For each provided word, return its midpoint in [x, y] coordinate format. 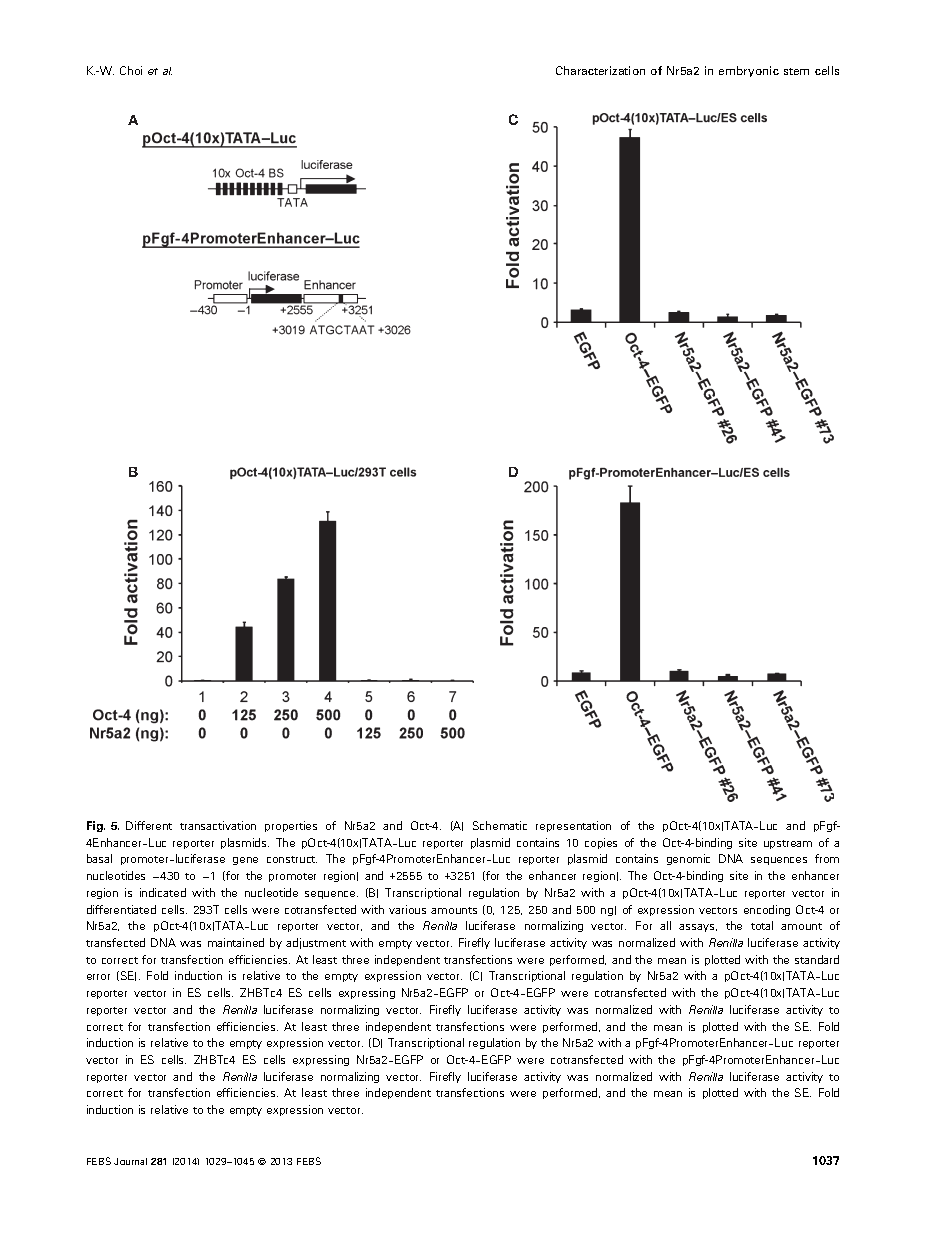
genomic [688, 859]
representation [573, 826]
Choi [131, 70]
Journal [130, 1161]
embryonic [749, 71]
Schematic [500, 825]
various [407, 909]
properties [291, 826]
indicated [163, 892]
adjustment [316, 943]
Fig [96, 826]
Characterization [600, 70]
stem [796, 71]
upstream [788, 844]
